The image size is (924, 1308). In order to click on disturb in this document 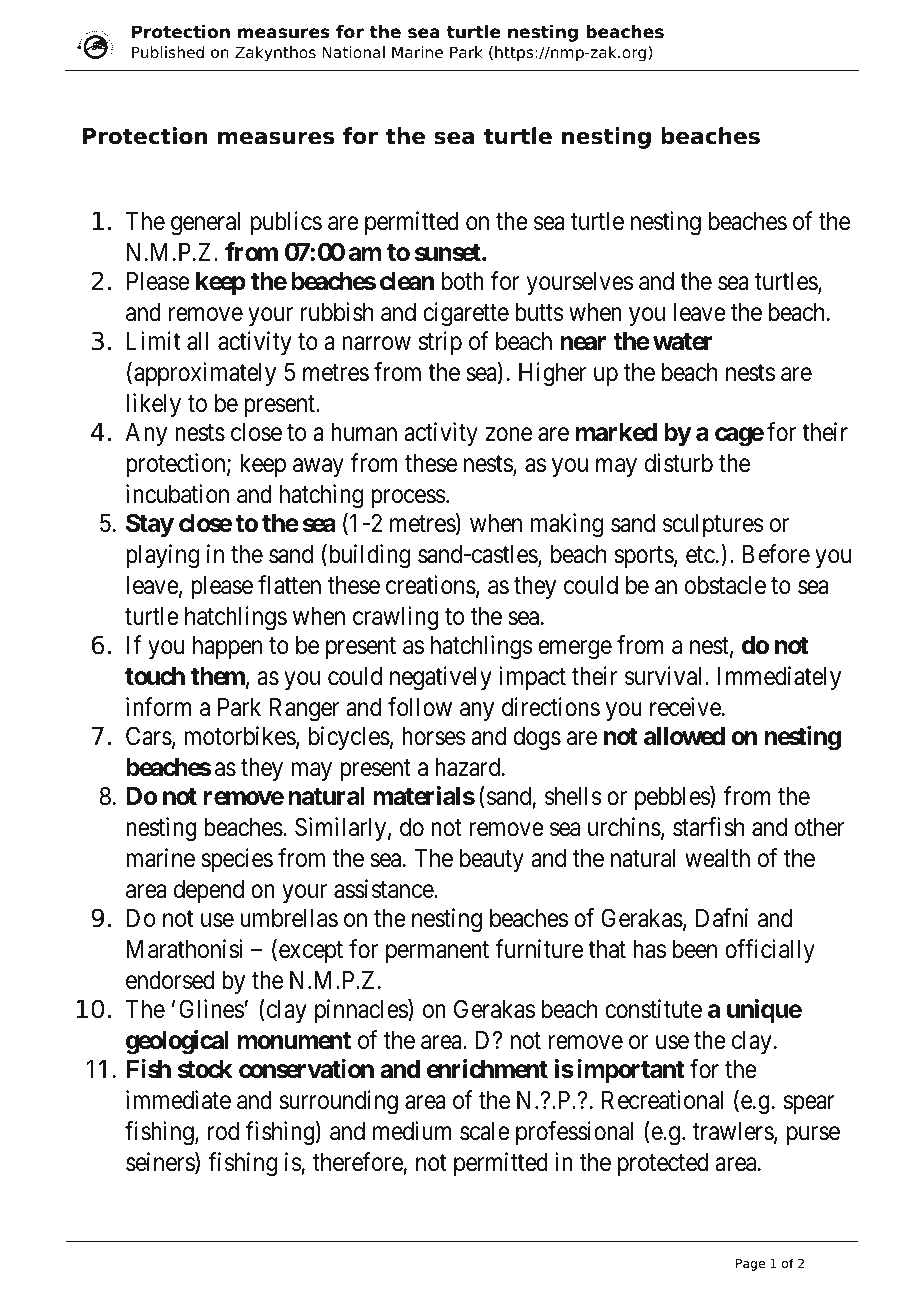, I will do `click(679, 463)`.
